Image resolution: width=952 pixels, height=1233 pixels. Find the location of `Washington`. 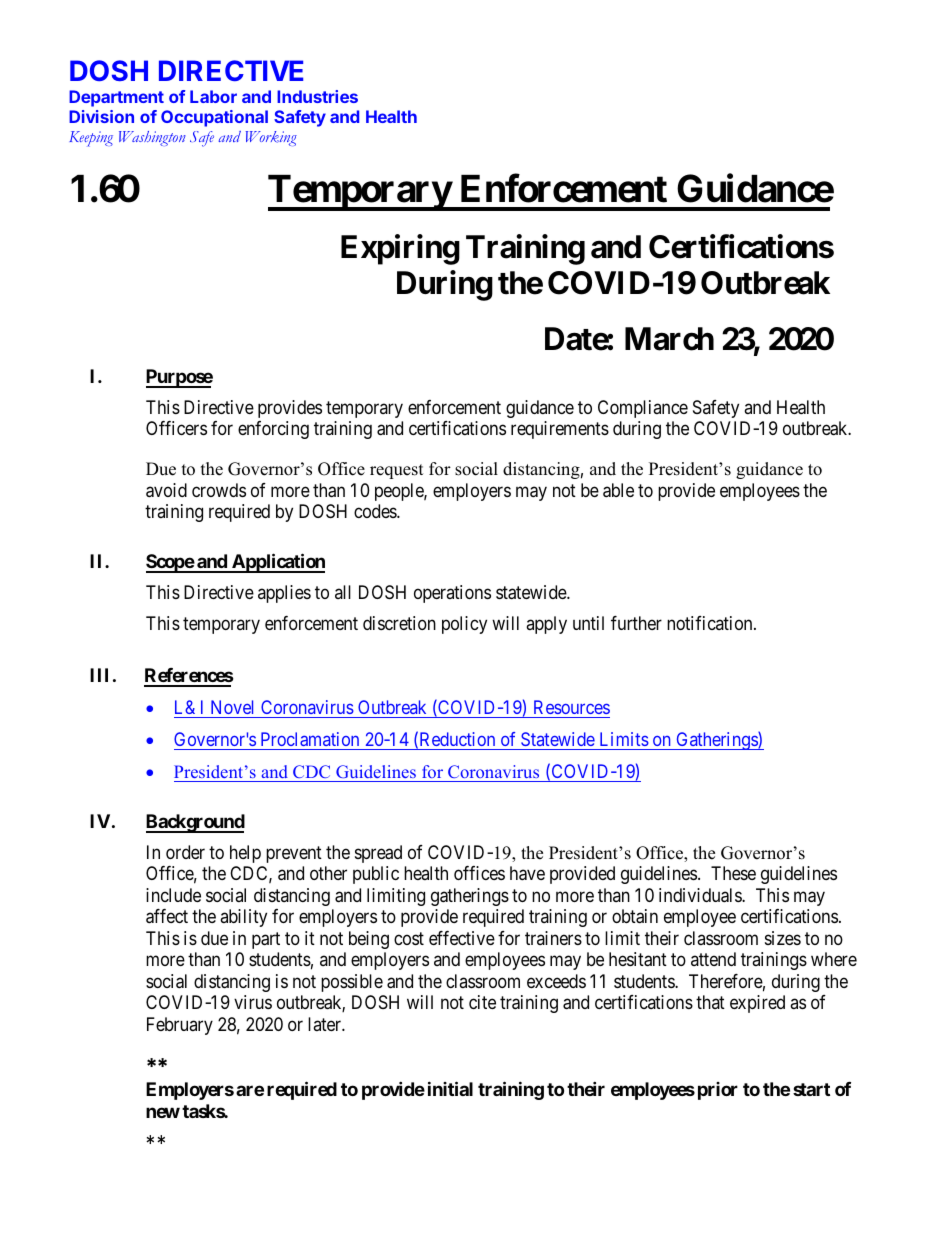

Washington is located at coordinates (152, 138).
